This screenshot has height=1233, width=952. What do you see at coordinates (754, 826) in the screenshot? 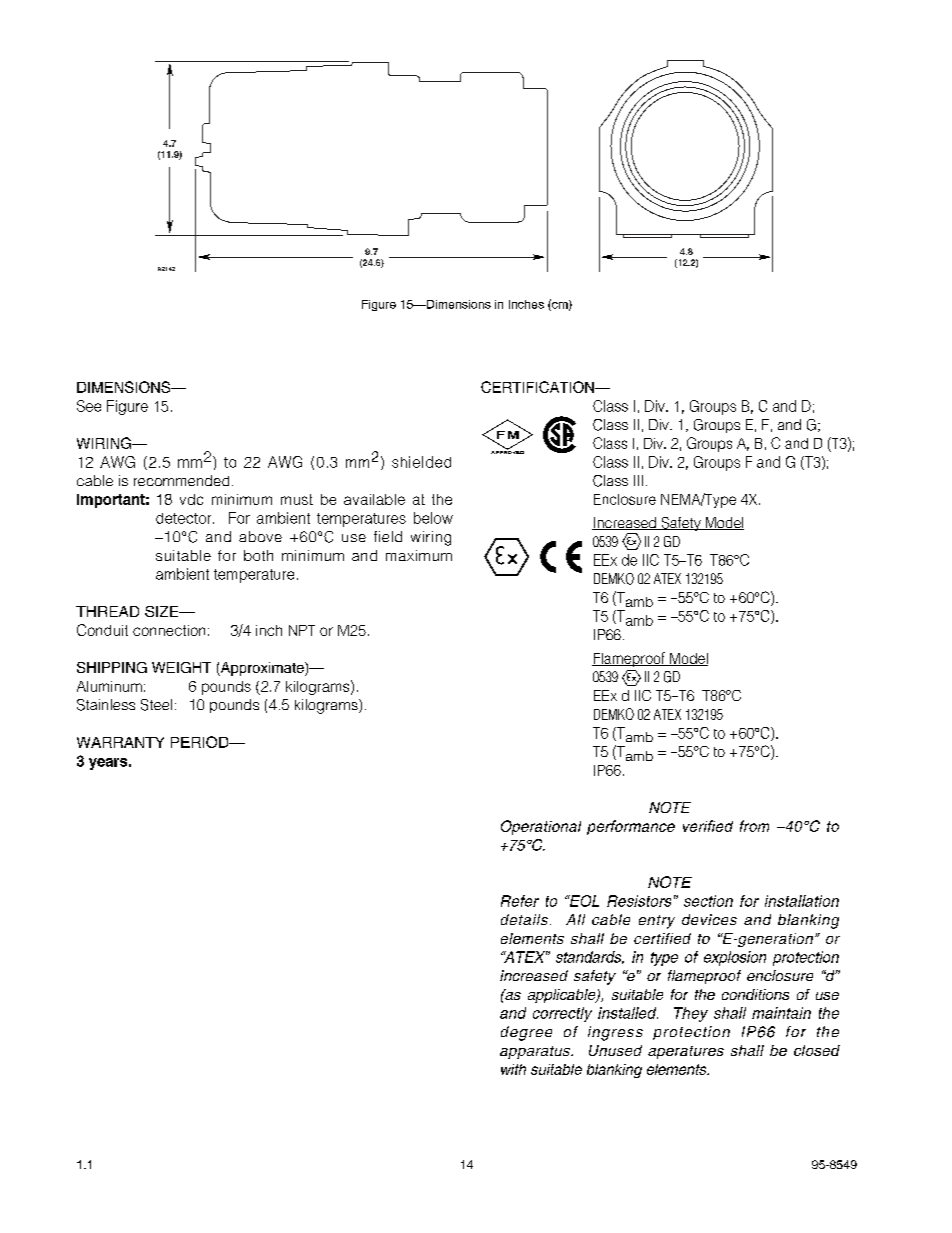
I see `from` at bounding box center [754, 826].
